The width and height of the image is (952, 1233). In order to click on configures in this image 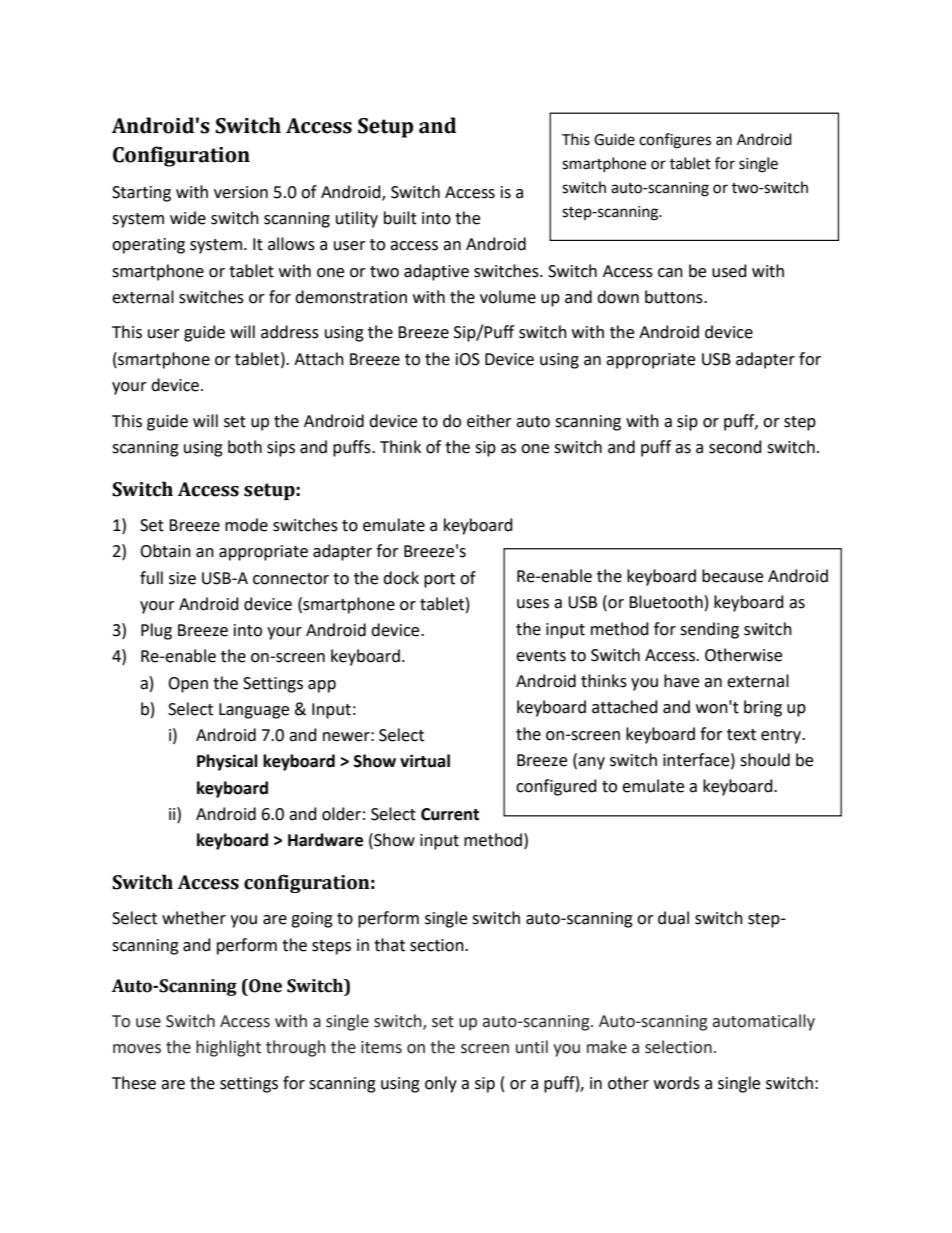, I will do `click(675, 141)`.
